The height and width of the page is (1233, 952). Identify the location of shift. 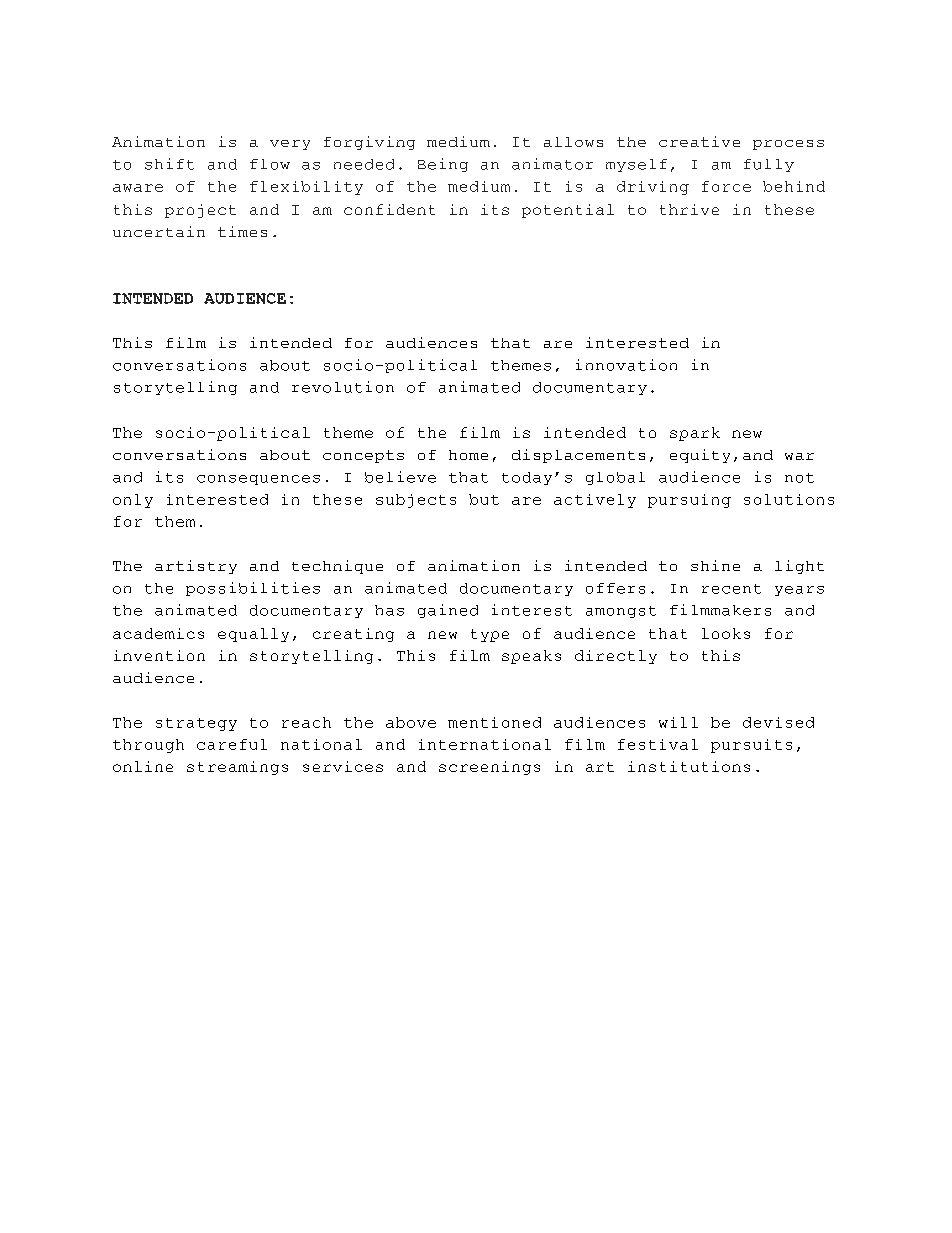
(169, 164).
